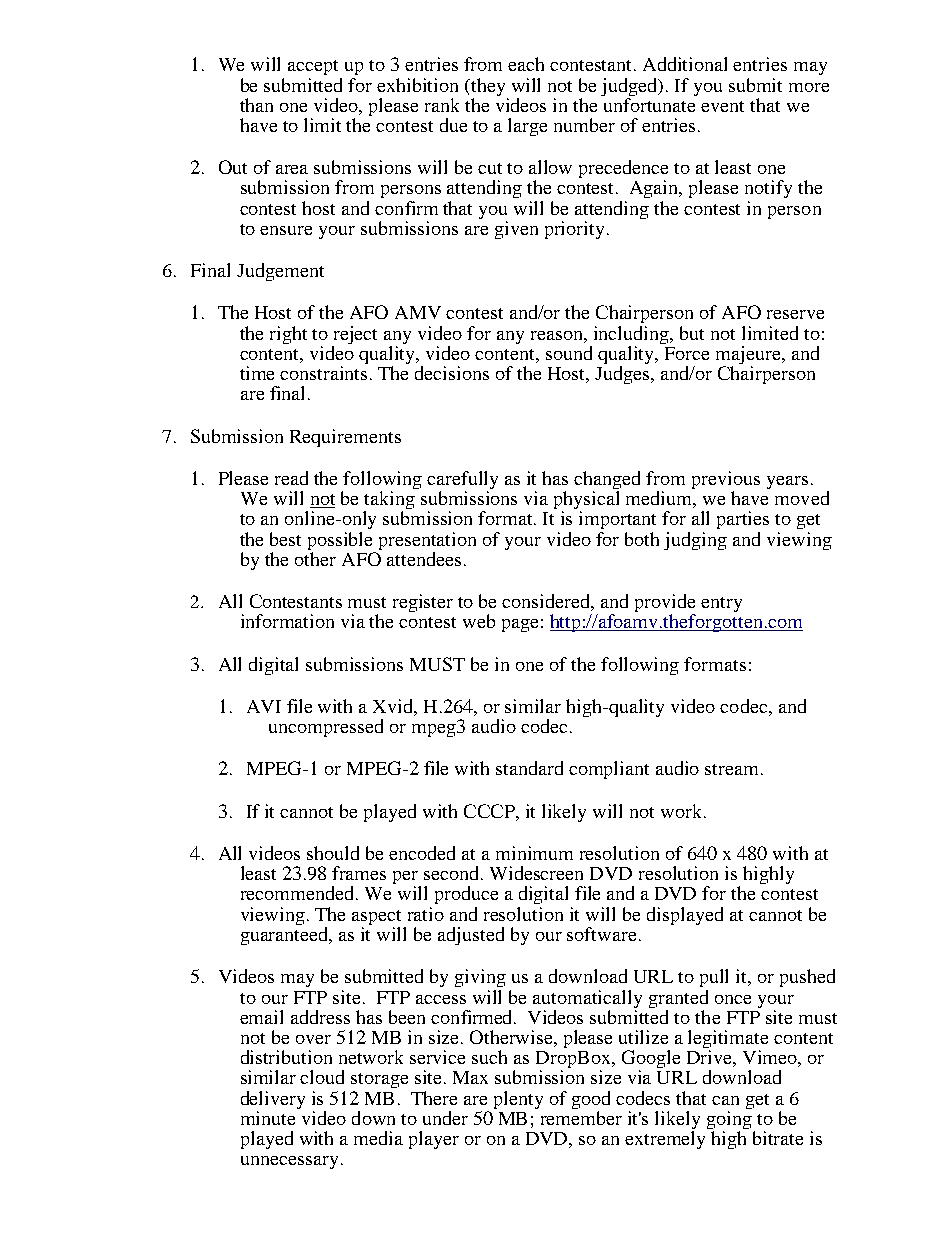  Describe the element at coordinates (527, 127) in the document. I see `large` at that location.
